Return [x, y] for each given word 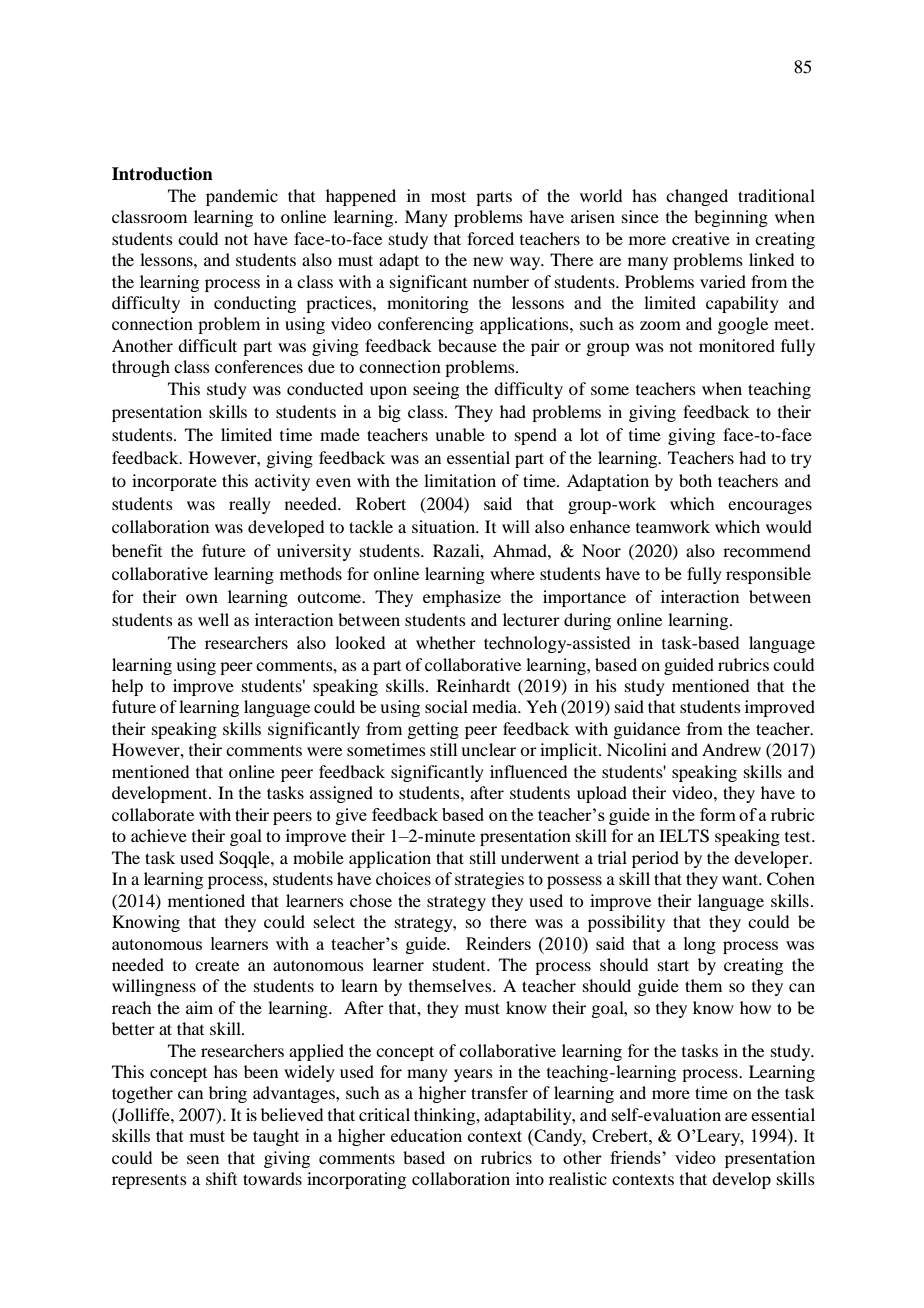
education [426, 1135]
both [695, 480]
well [213, 619]
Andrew [731, 749]
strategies [489, 880]
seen [203, 1159]
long [700, 945]
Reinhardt [473, 685]
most [448, 196]
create [217, 965]
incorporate [174, 482]
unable [460, 434]
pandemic [242, 197]
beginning [731, 218]
